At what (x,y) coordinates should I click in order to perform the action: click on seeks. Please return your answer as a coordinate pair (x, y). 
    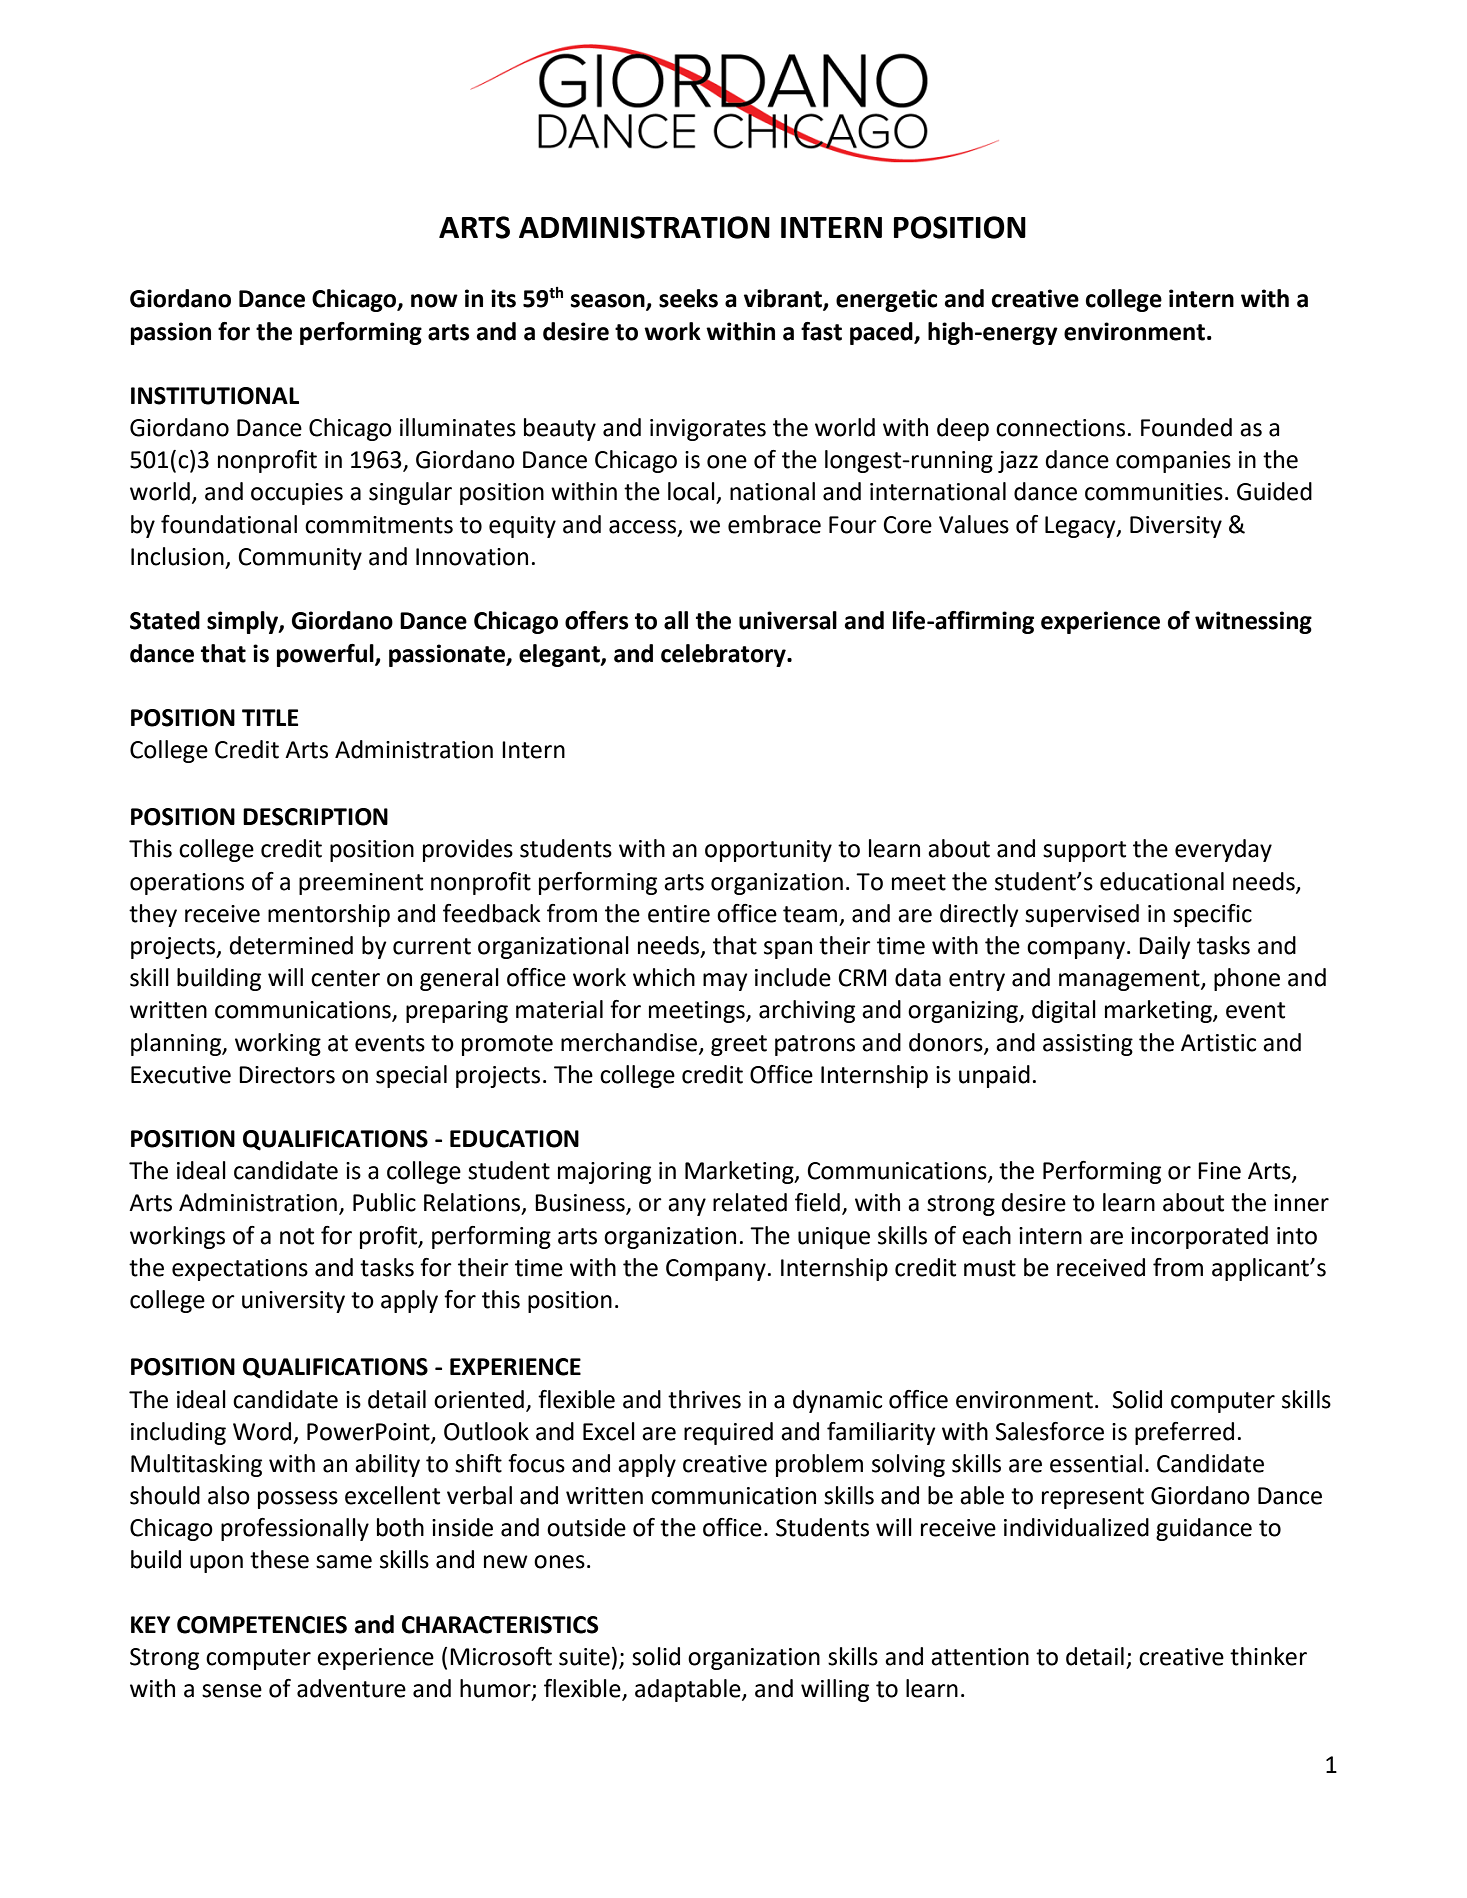
    Looking at the image, I should click on (688, 298).
